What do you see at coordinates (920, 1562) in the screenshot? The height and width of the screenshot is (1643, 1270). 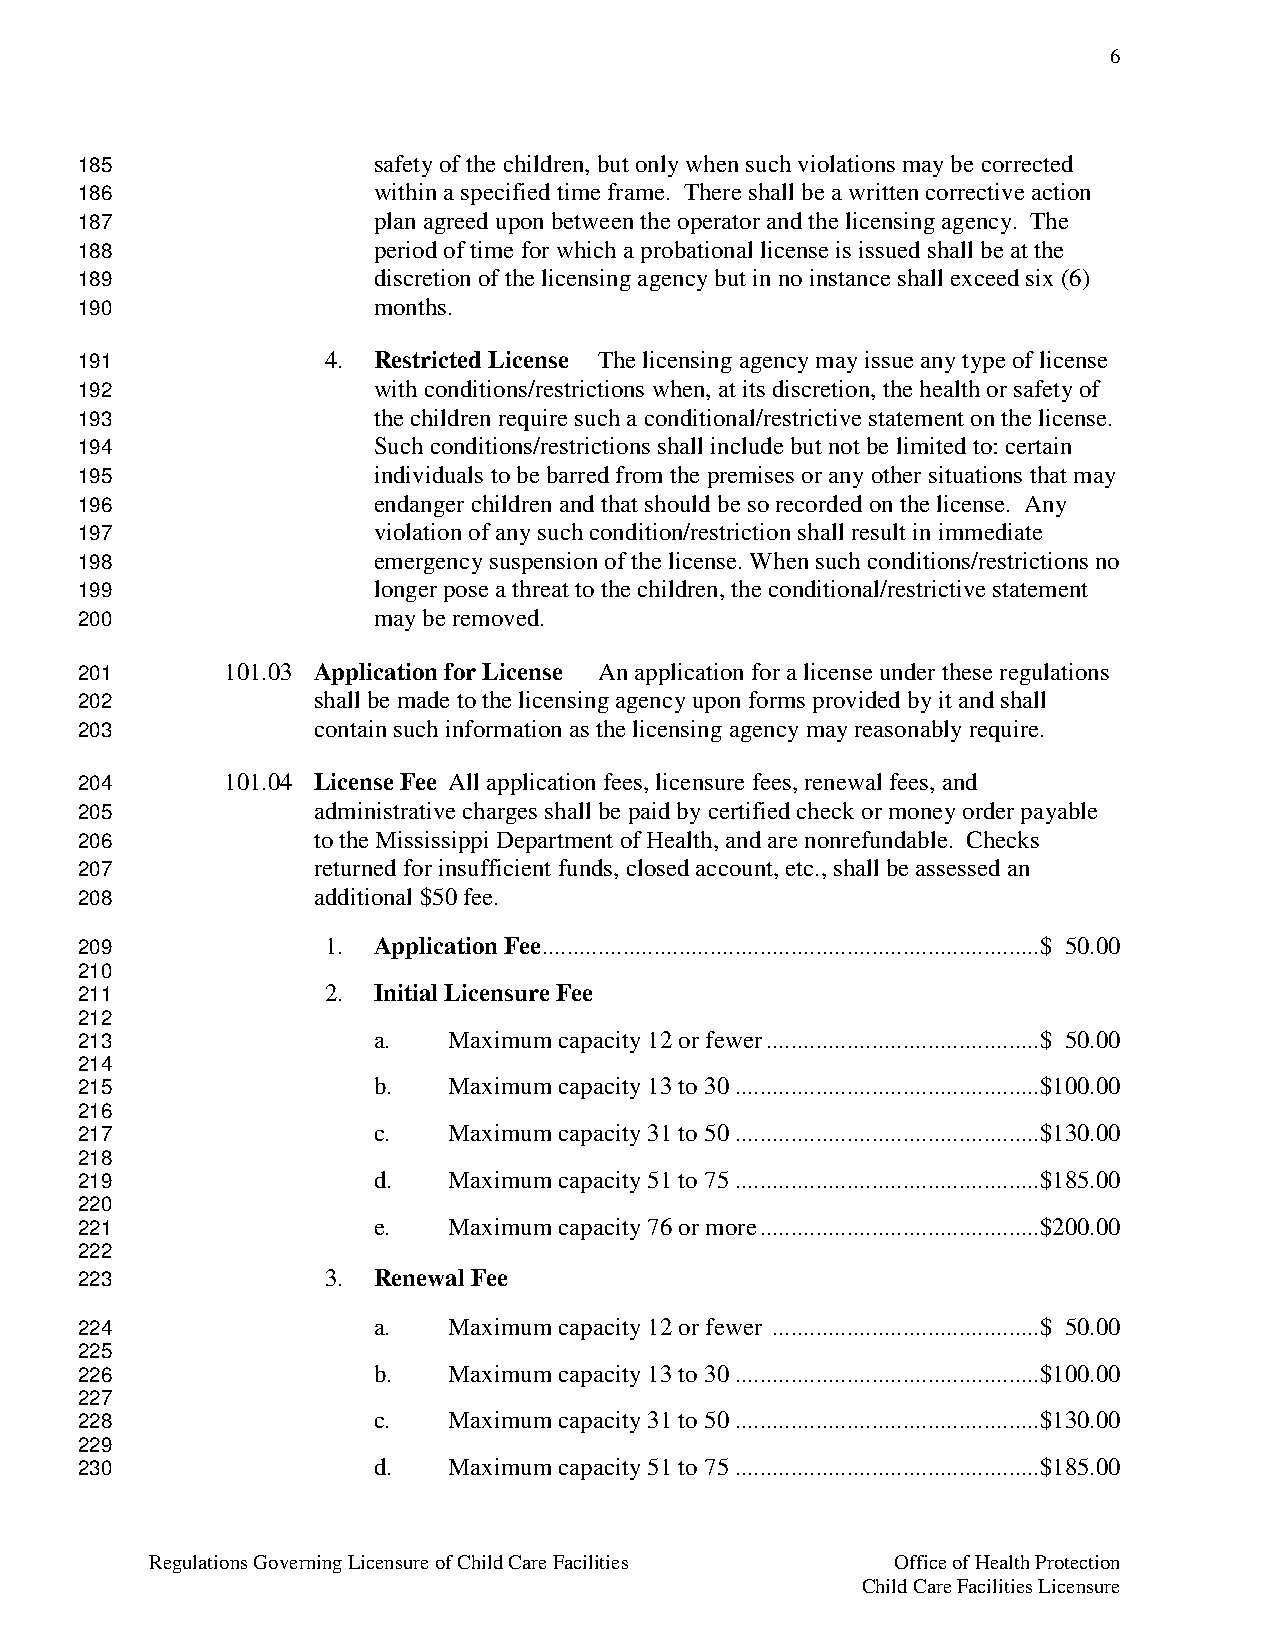 I see `Office` at bounding box center [920, 1562].
